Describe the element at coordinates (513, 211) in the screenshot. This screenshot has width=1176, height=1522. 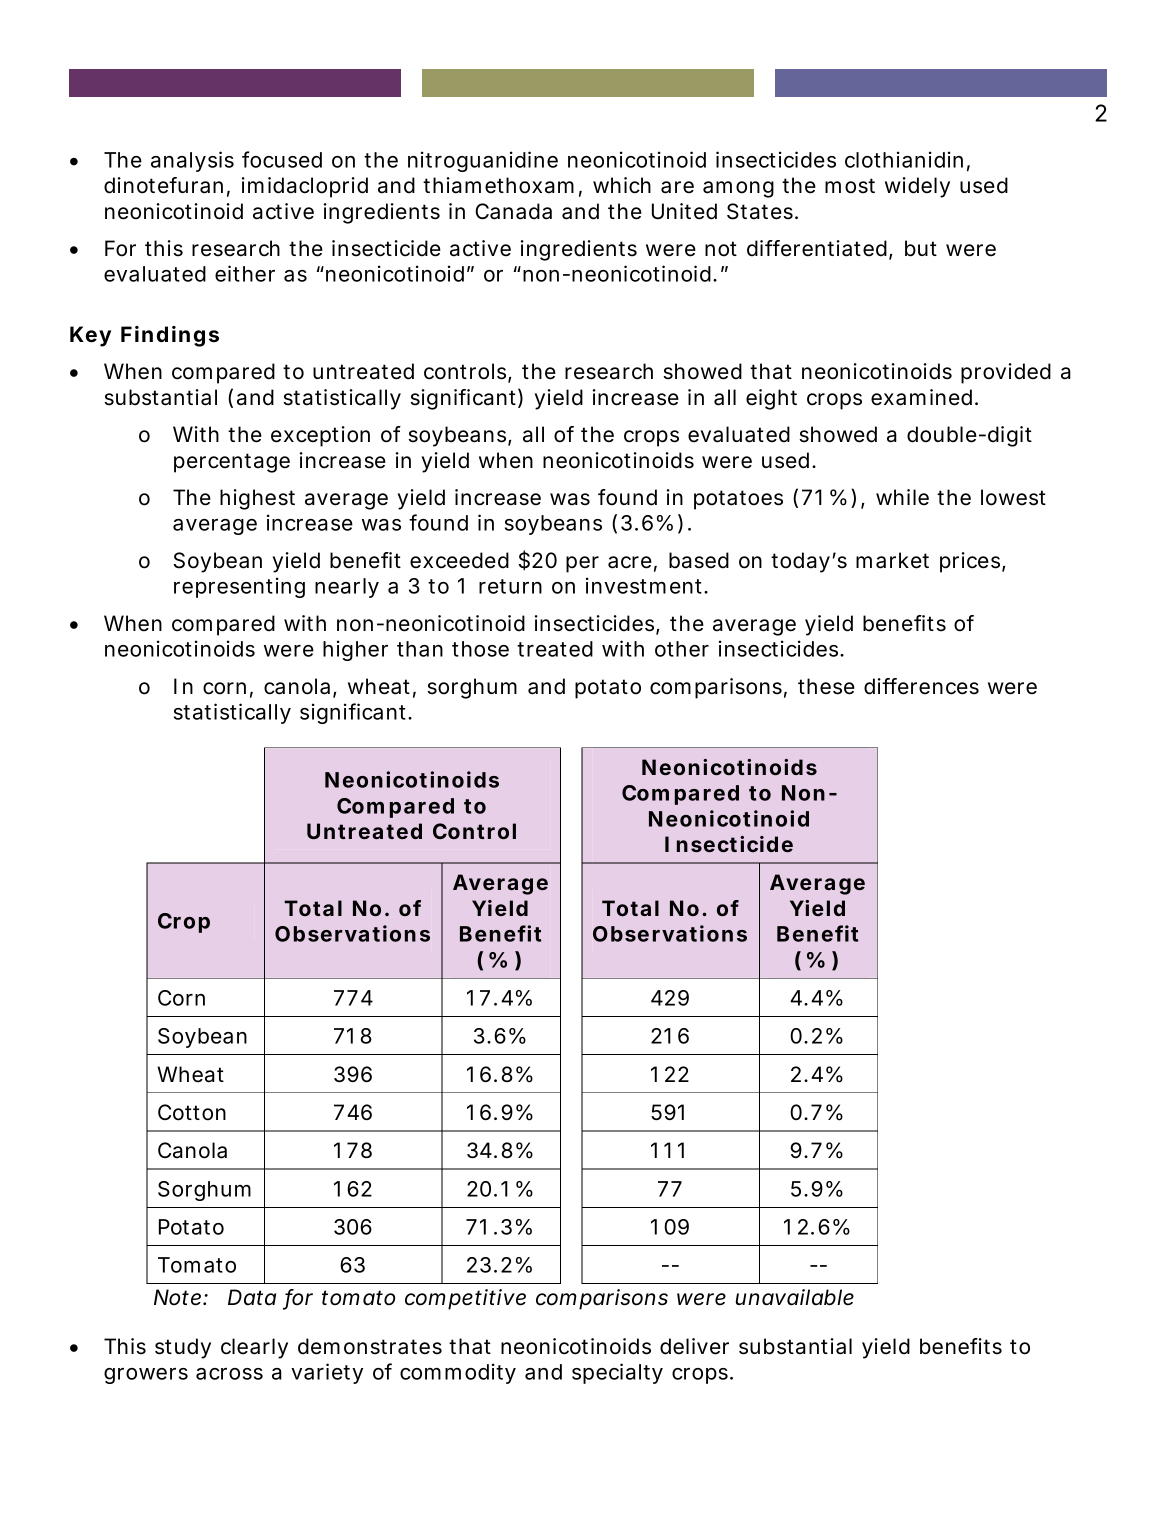
I see `Canada` at that location.
